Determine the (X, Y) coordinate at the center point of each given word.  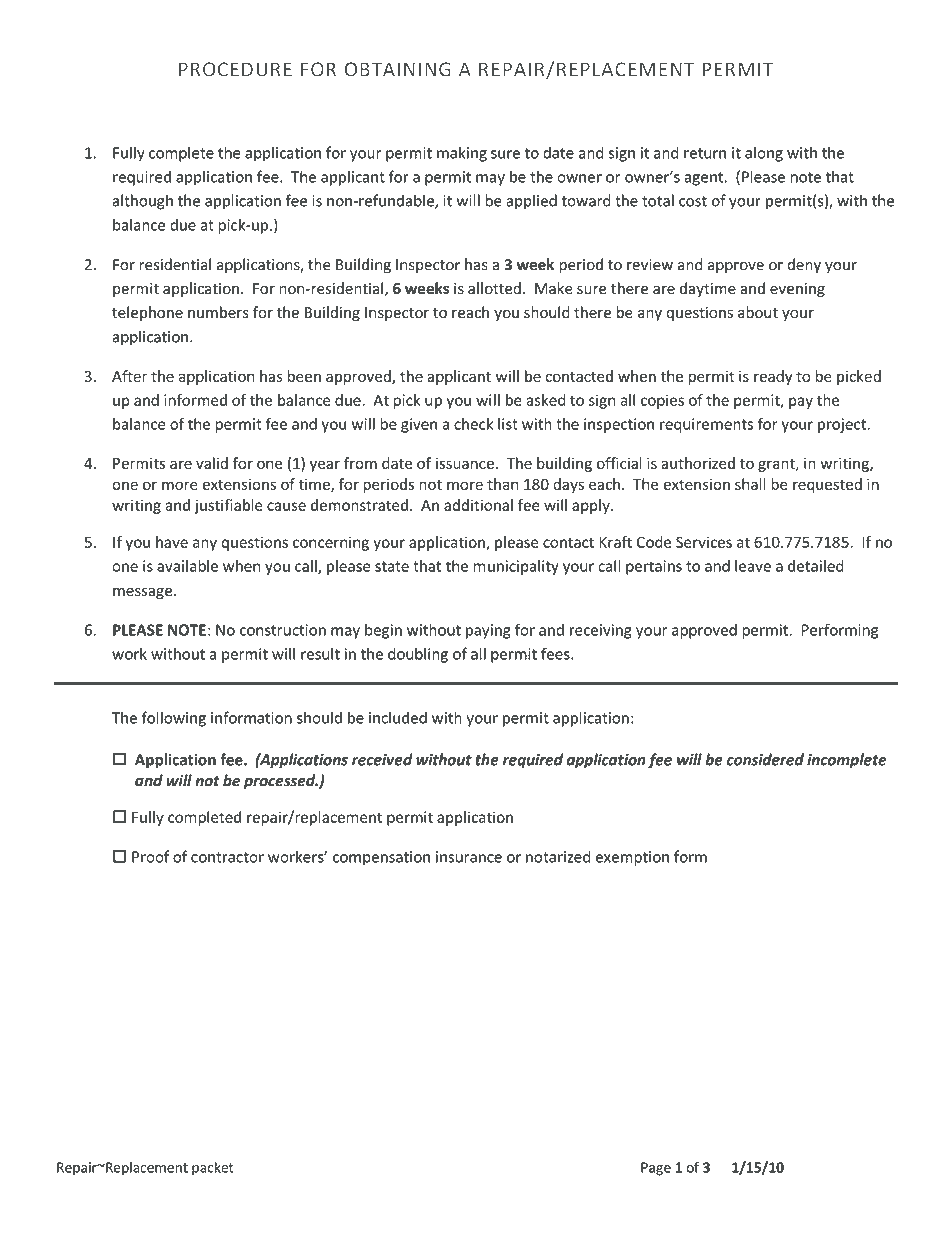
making (462, 154)
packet (213, 1169)
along (764, 154)
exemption (632, 858)
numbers (218, 312)
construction (283, 630)
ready (773, 377)
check (473, 424)
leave (753, 566)
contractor (227, 857)
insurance (469, 857)
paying (488, 631)
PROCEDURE (235, 69)
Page (656, 1169)
